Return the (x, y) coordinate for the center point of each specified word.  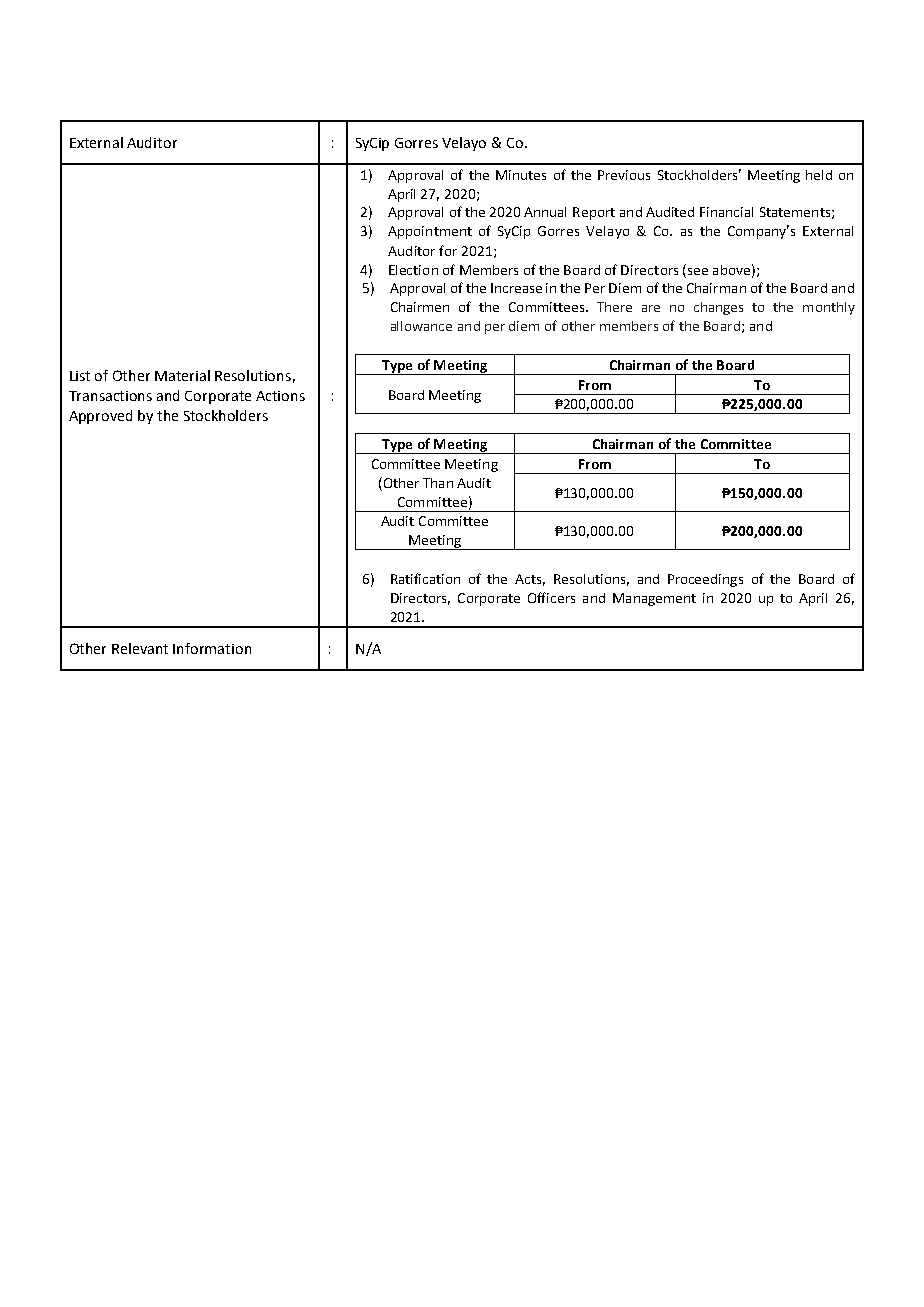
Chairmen (420, 307)
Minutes (521, 175)
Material (182, 375)
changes (718, 308)
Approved (100, 417)
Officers (551, 597)
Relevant (140, 648)
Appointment (430, 232)
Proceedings (705, 580)
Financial (726, 212)
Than (438, 483)
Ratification (425, 578)
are (651, 308)
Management (654, 599)
